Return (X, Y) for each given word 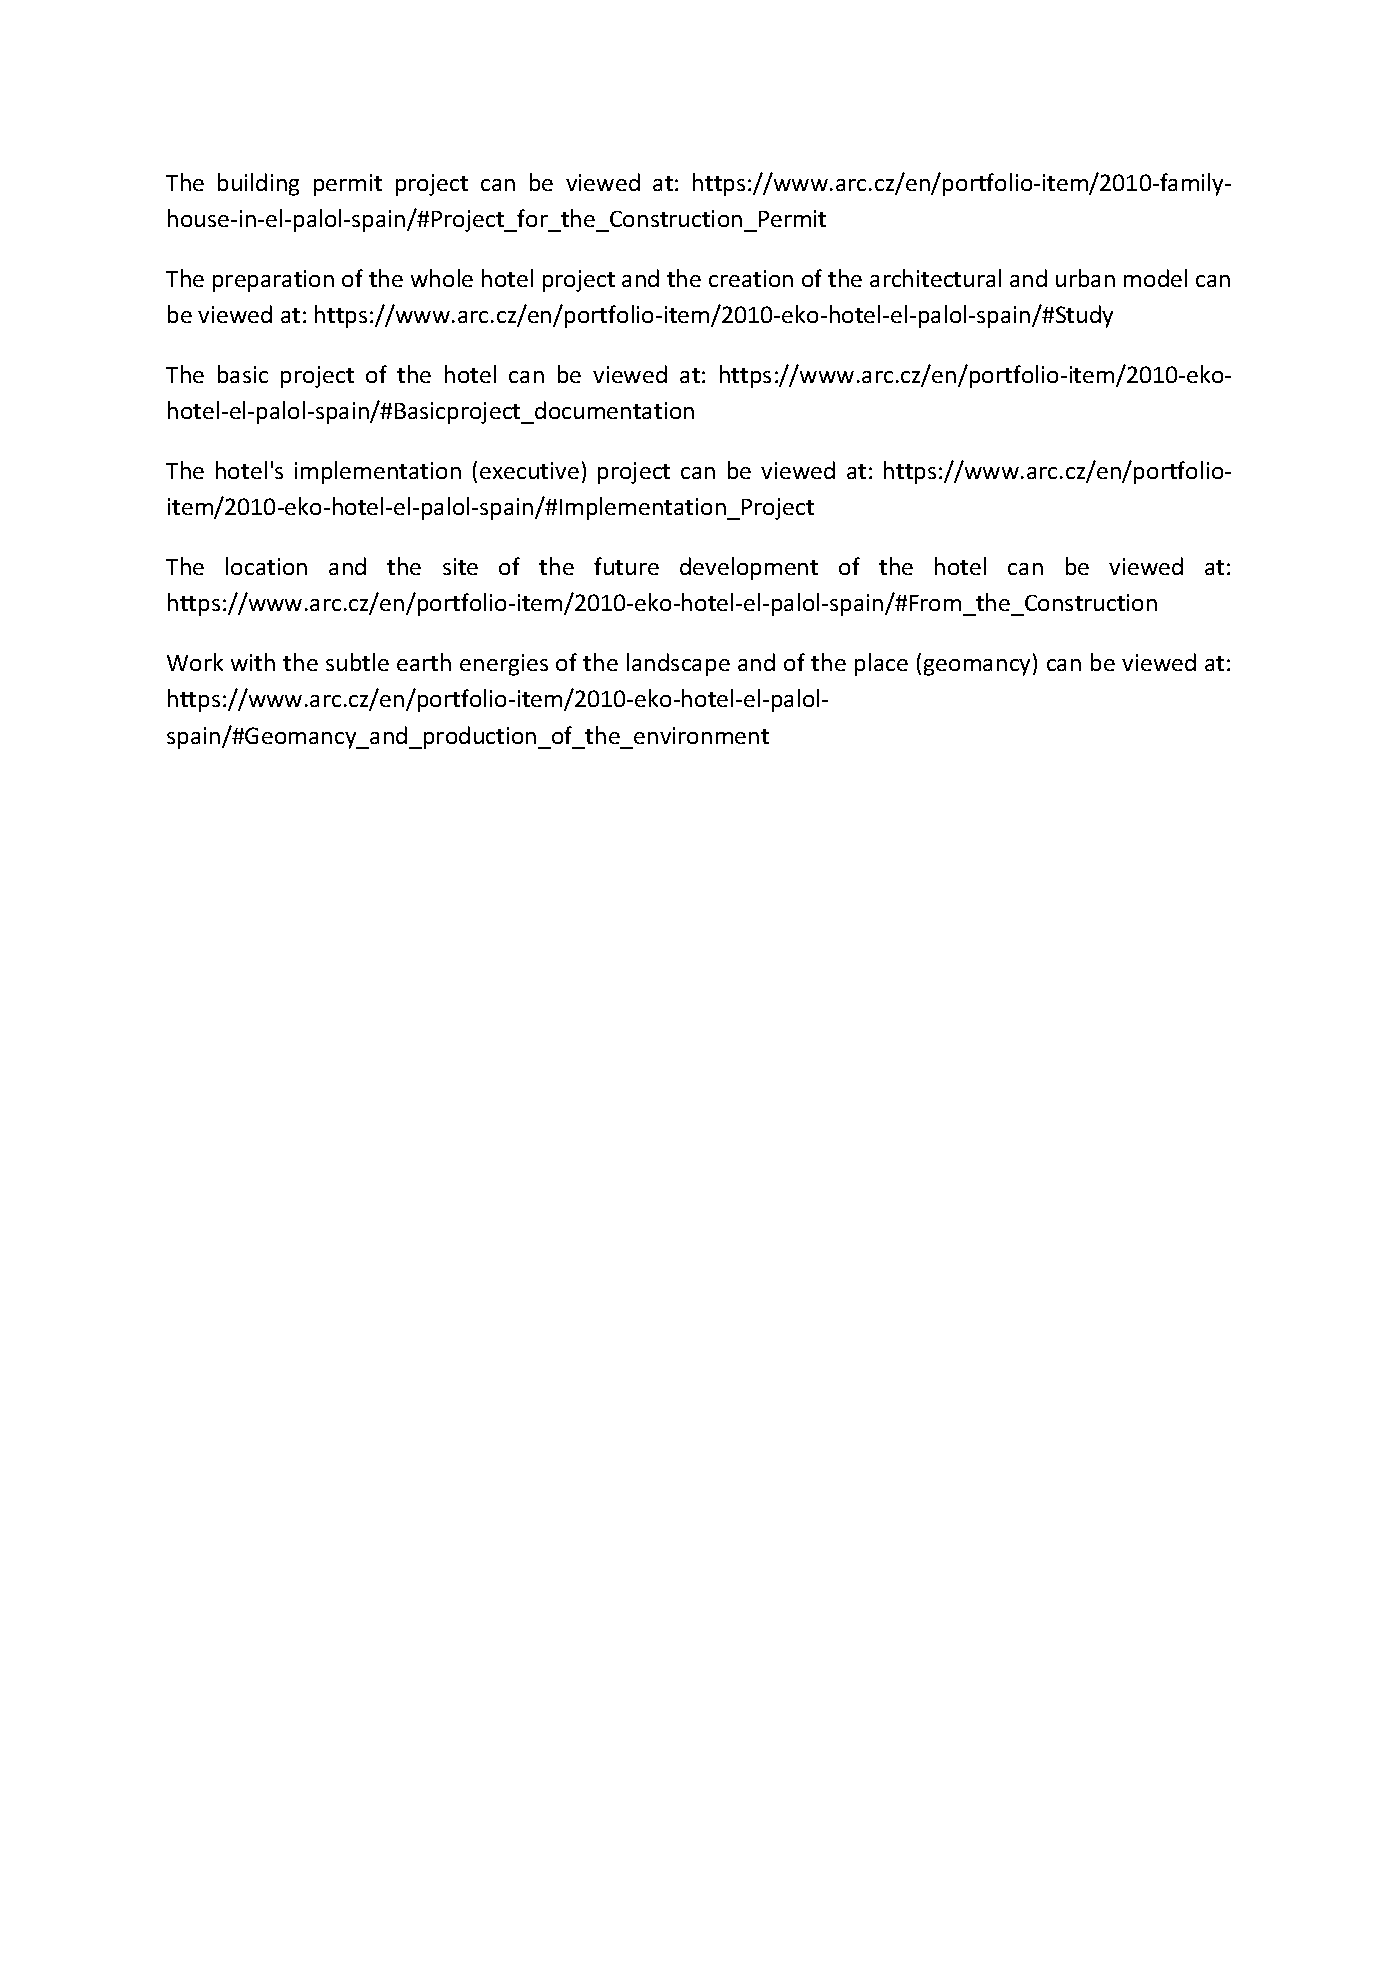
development (749, 568)
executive (529, 470)
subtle (357, 662)
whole (442, 278)
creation (751, 278)
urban (1085, 278)
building (258, 184)
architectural (935, 278)
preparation (273, 281)
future (626, 566)
